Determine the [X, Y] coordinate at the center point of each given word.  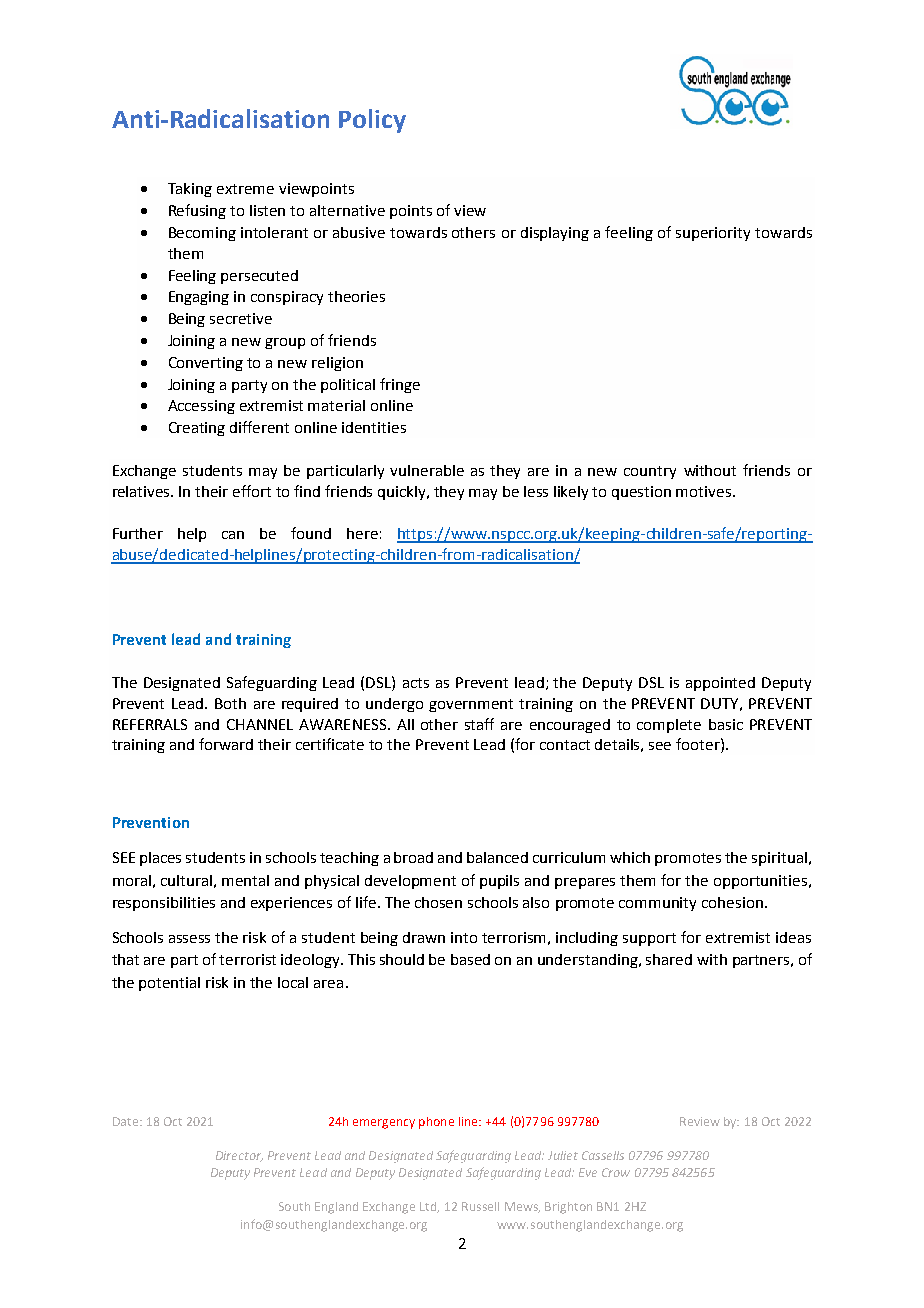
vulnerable [427, 470]
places [160, 859]
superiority [713, 234]
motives [703, 491]
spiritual [779, 859]
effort [252, 491]
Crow [616, 1172]
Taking [190, 190]
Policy [372, 121]
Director [239, 1156]
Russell [480, 1206]
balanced [497, 857]
